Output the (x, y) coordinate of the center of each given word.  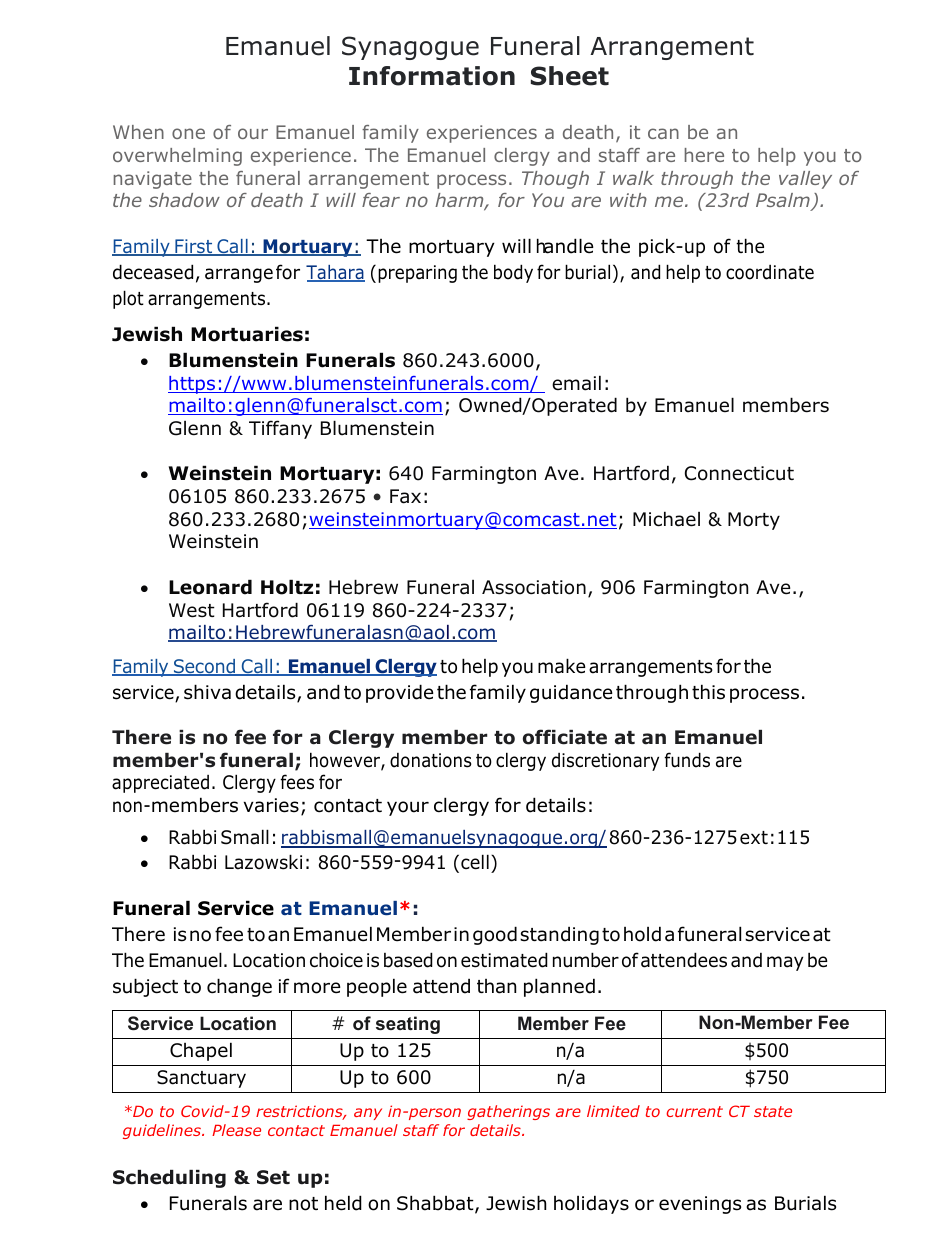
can (663, 133)
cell (475, 862)
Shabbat (436, 1204)
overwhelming (177, 157)
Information (432, 76)
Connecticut (739, 473)
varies (271, 805)
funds (687, 760)
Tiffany (280, 429)
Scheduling (169, 1179)
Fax (405, 496)
